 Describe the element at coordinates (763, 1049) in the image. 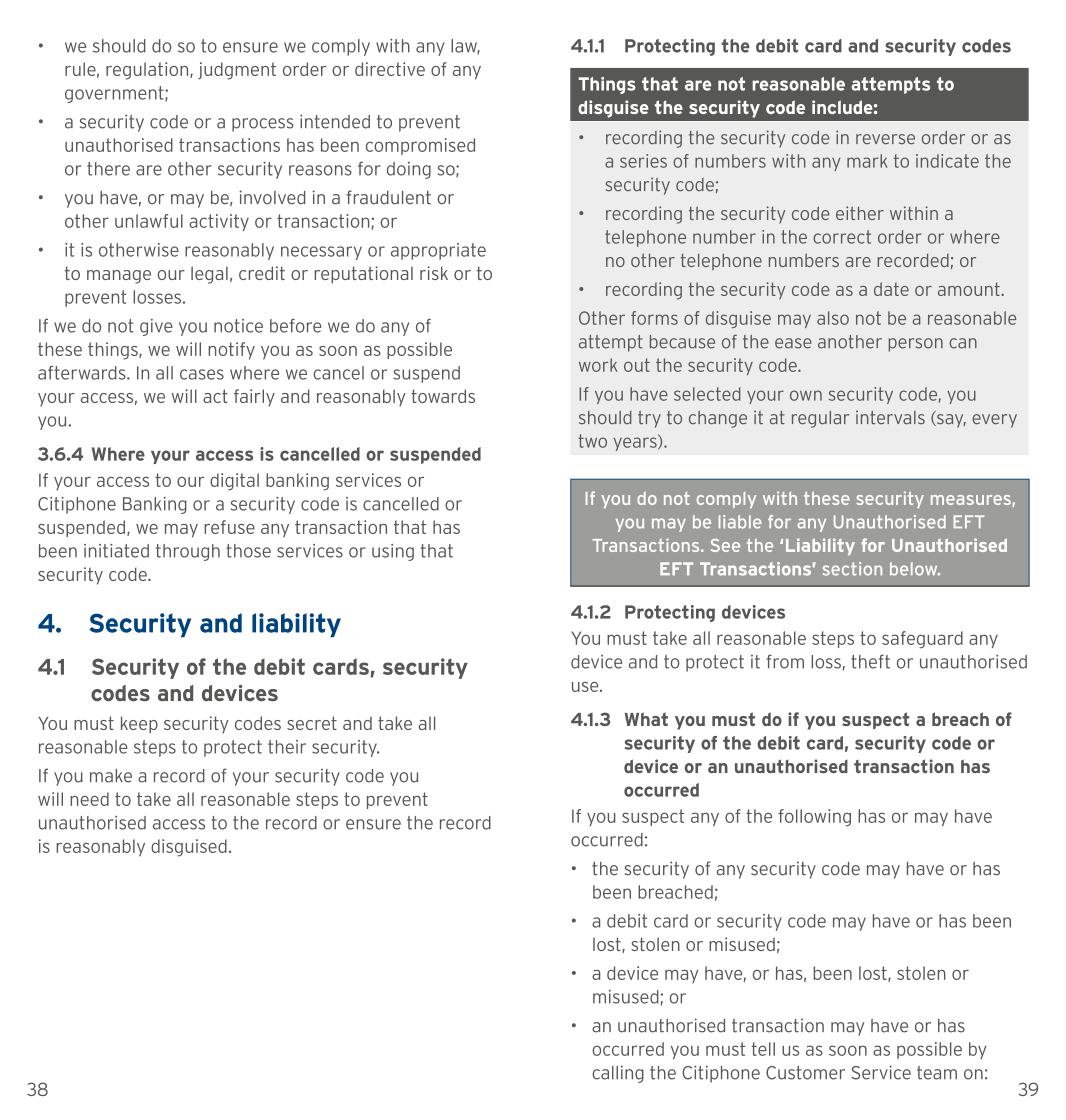

I see `tell` at that location.
